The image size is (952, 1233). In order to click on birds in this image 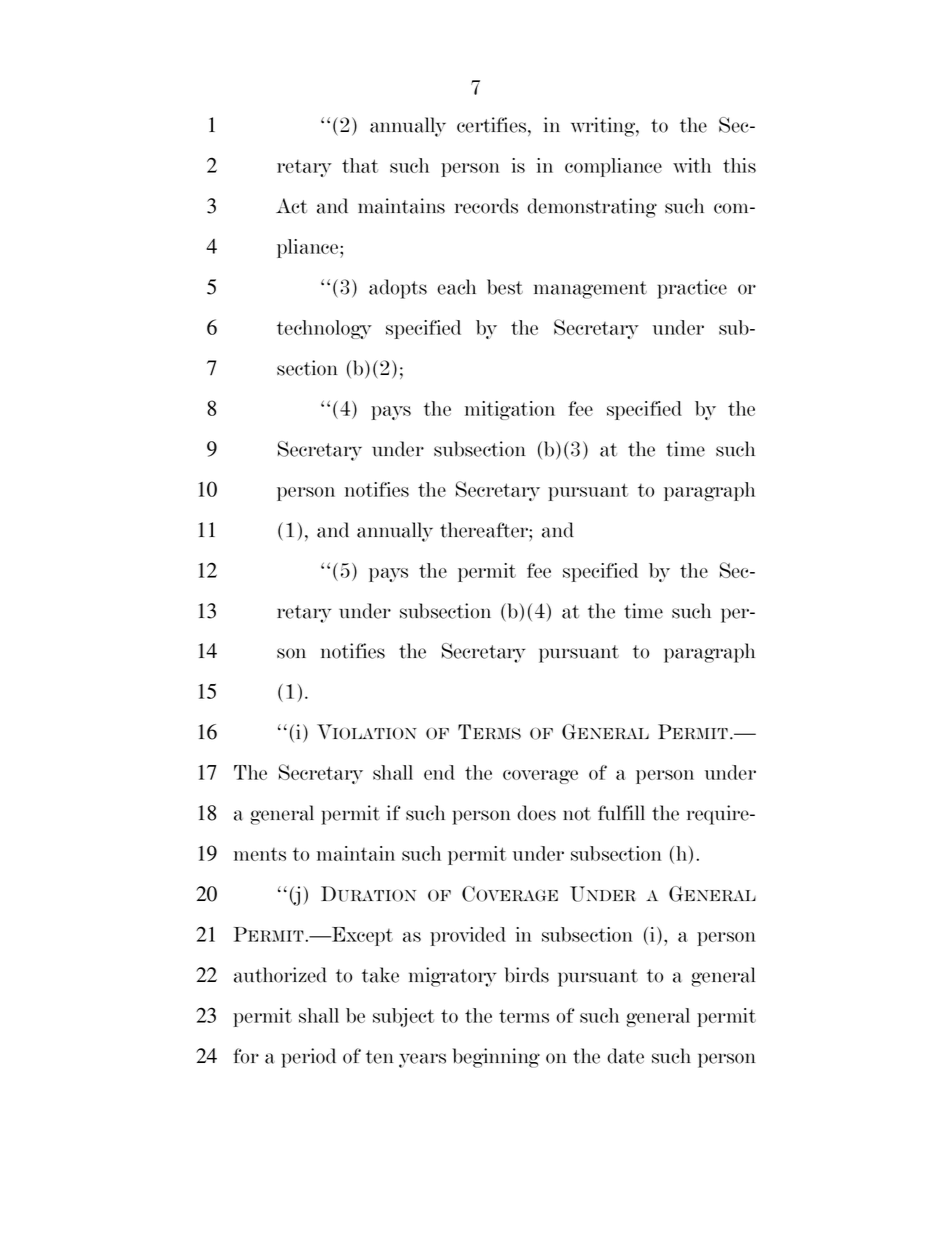, I will do `click(527, 975)`.
